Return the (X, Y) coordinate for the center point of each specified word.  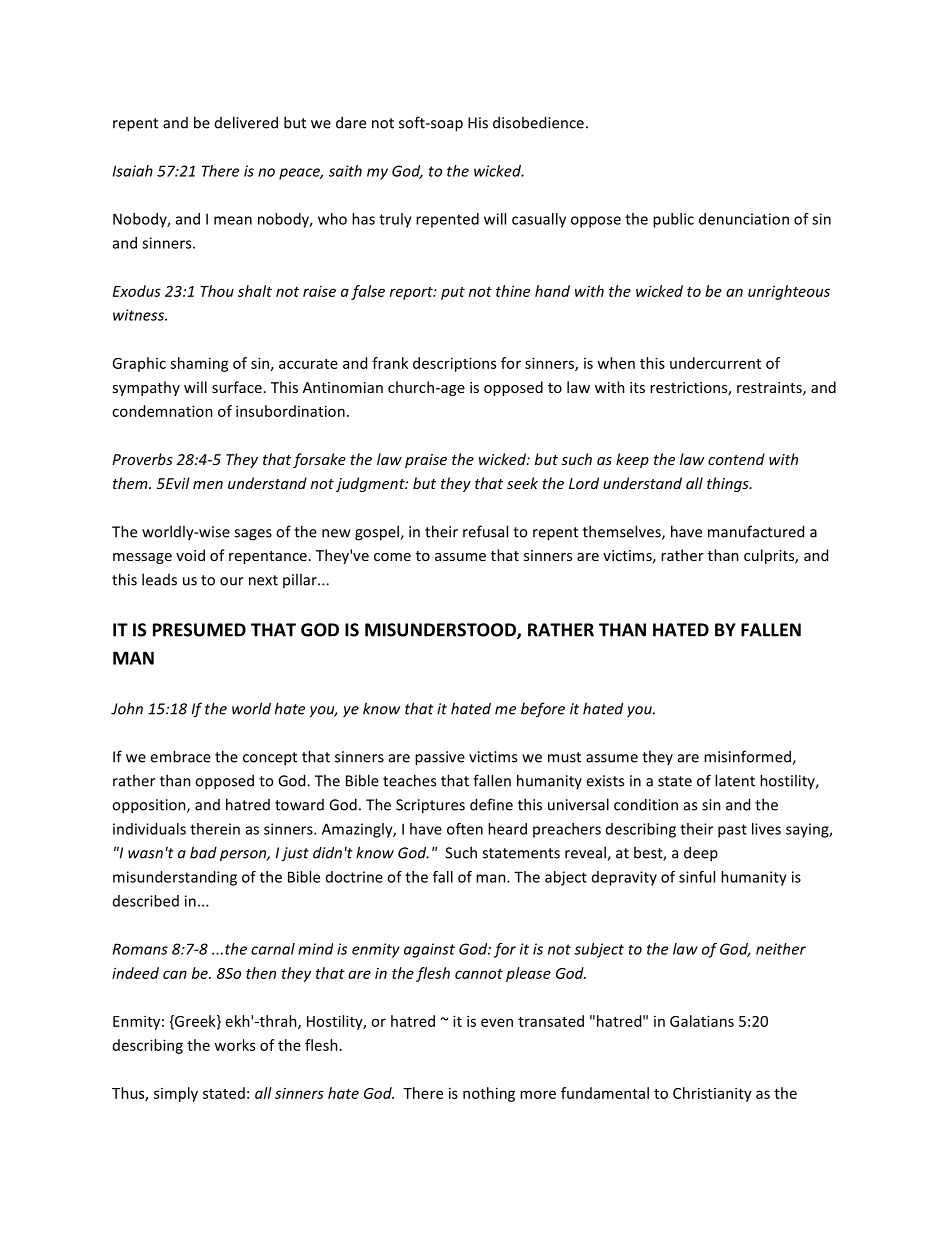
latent (735, 780)
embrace (180, 756)
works (234, 1045)
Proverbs (142, 459)
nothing (489, 1094)
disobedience (538, 122)
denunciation (744, 219)
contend (736, 459)
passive (440, 758)
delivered (246, 122)
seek (522, 483)
